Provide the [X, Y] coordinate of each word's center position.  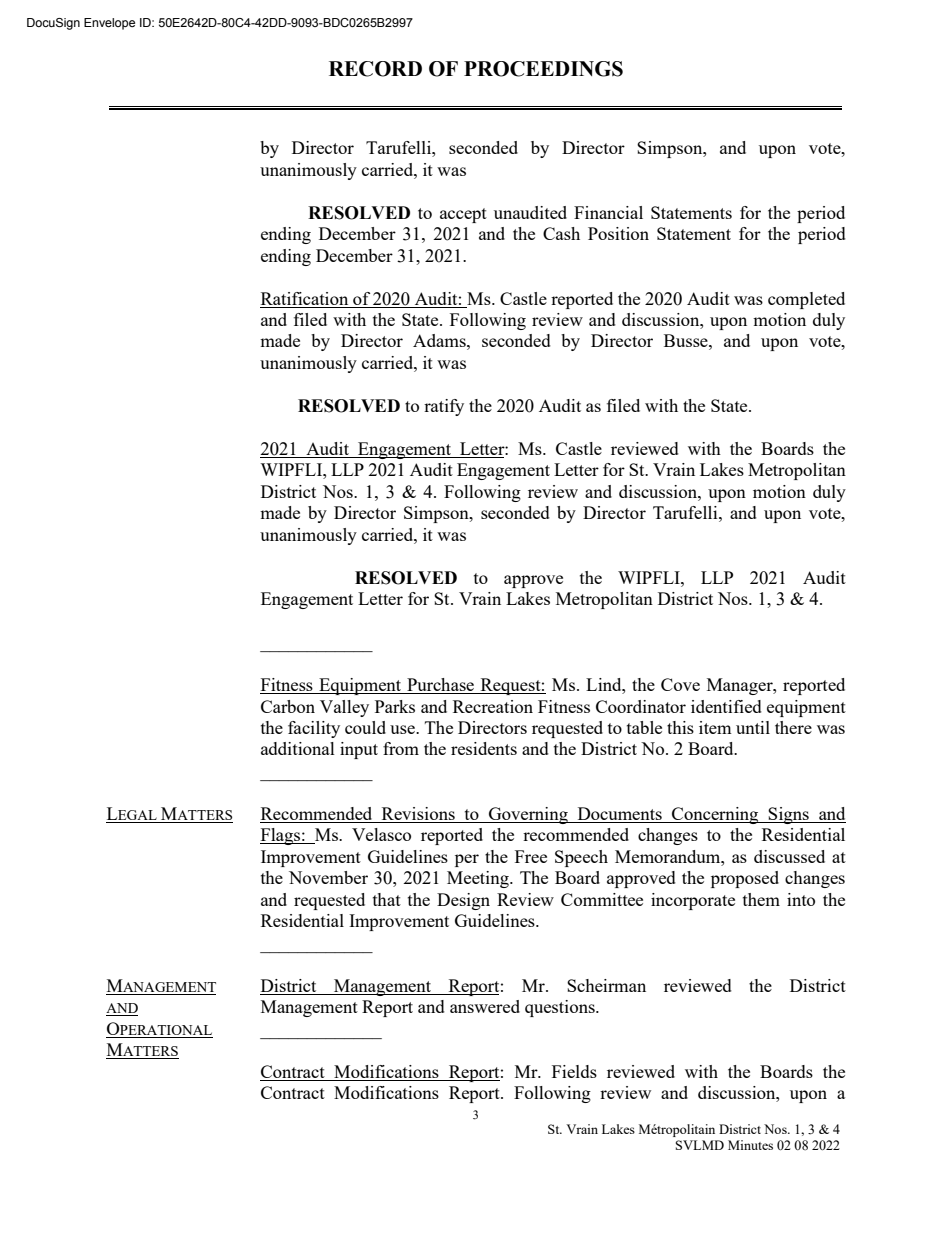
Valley [344, 708]
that [387, 899]
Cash [561, 233]
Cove [680, 684]
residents [484, 748]
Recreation [493, 706]
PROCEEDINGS [543, 69]
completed [806, 300]
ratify [444, 407]
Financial [608, 212]
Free [531, 856]
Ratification [304, 298]
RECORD [375, 69]
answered [485, 1006]
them [761, 899]
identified [726, 706]
